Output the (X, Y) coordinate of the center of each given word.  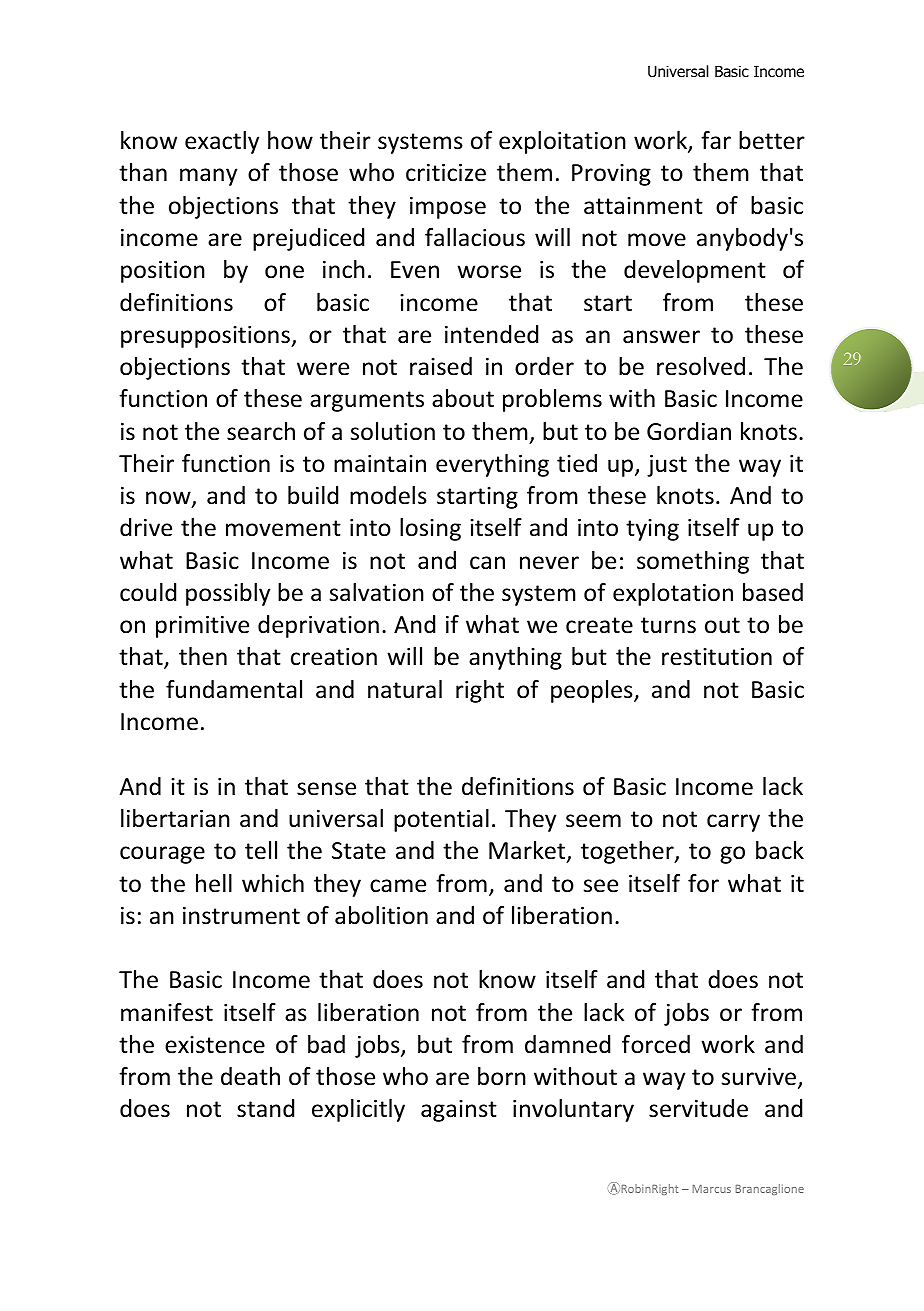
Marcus (711, 1189)
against (459, 1111)
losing (430, 529)
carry (733, 823)
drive (146, 527)
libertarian (175, 818)
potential (441, 820)
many (208, 177)
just (667, 466)
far (716, 140)
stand (265, 1108)
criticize (446, 173)
